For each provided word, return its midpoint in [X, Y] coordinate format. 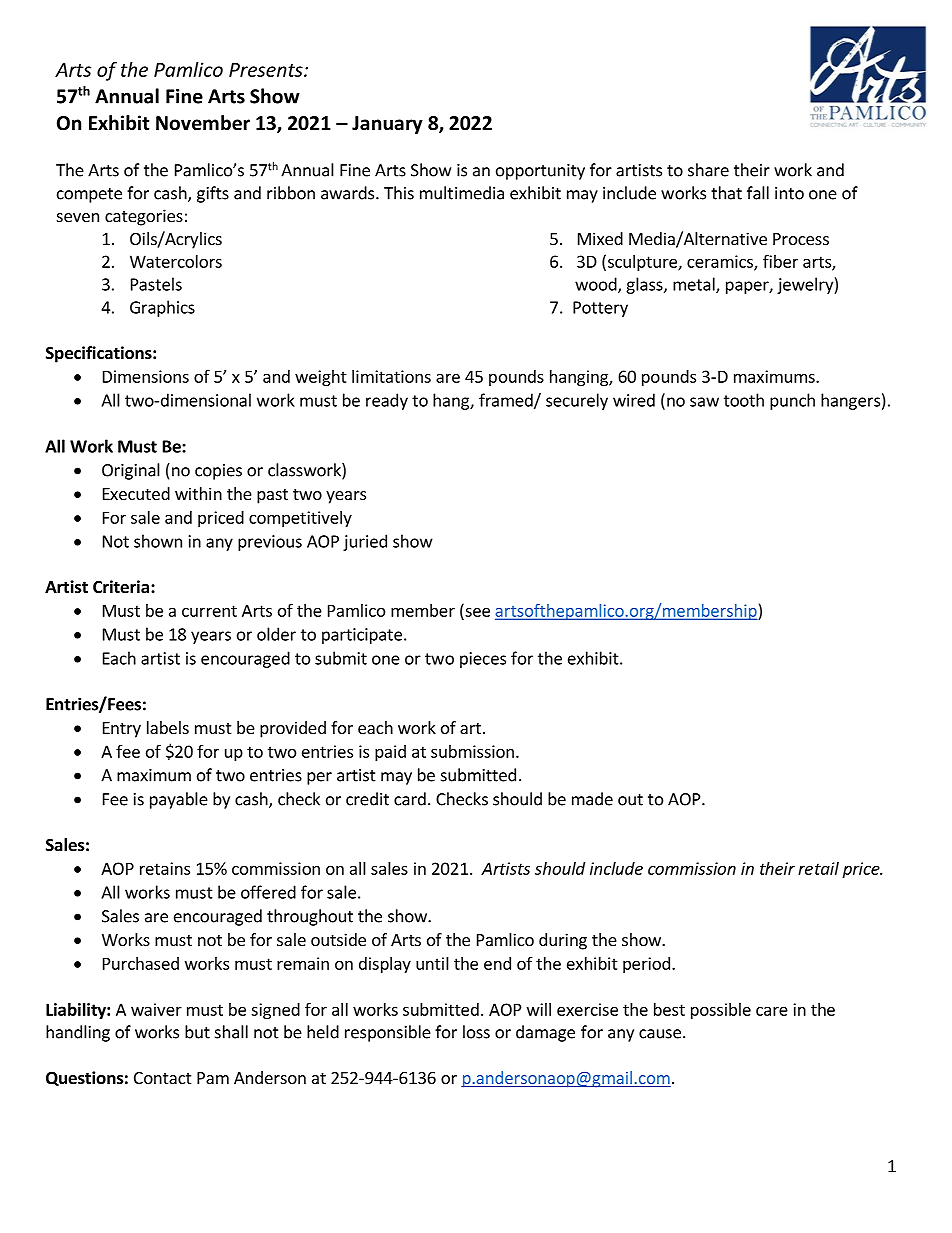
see [477, 612]
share [708, 170]
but [197, 1032]
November [203, 123]
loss [476, 1032]
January [387, 125]
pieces [483, 660]
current [209, 611]
